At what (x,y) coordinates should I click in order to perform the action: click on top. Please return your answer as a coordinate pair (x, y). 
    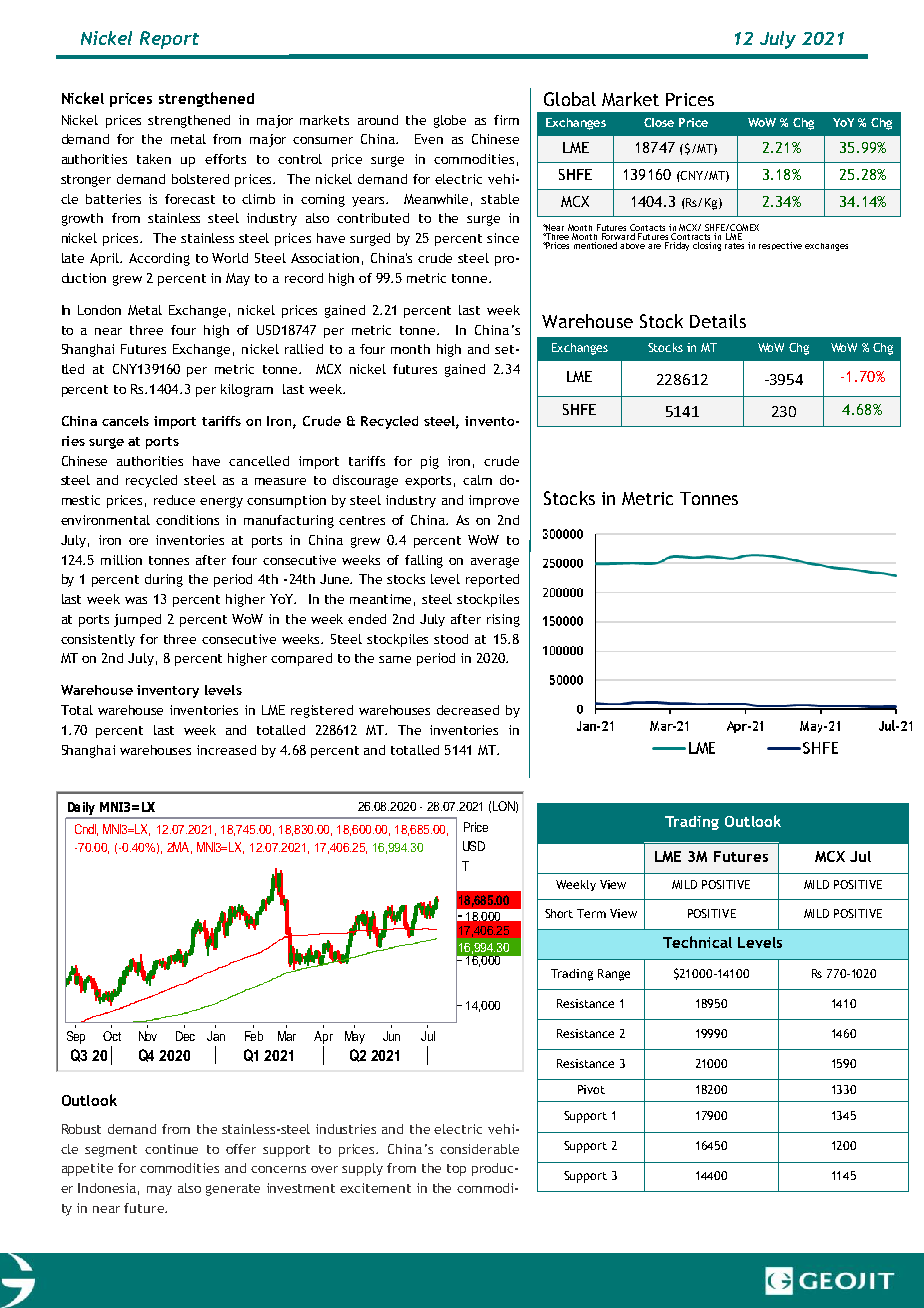
    Looking at the image, I should click on (456, 1170).
